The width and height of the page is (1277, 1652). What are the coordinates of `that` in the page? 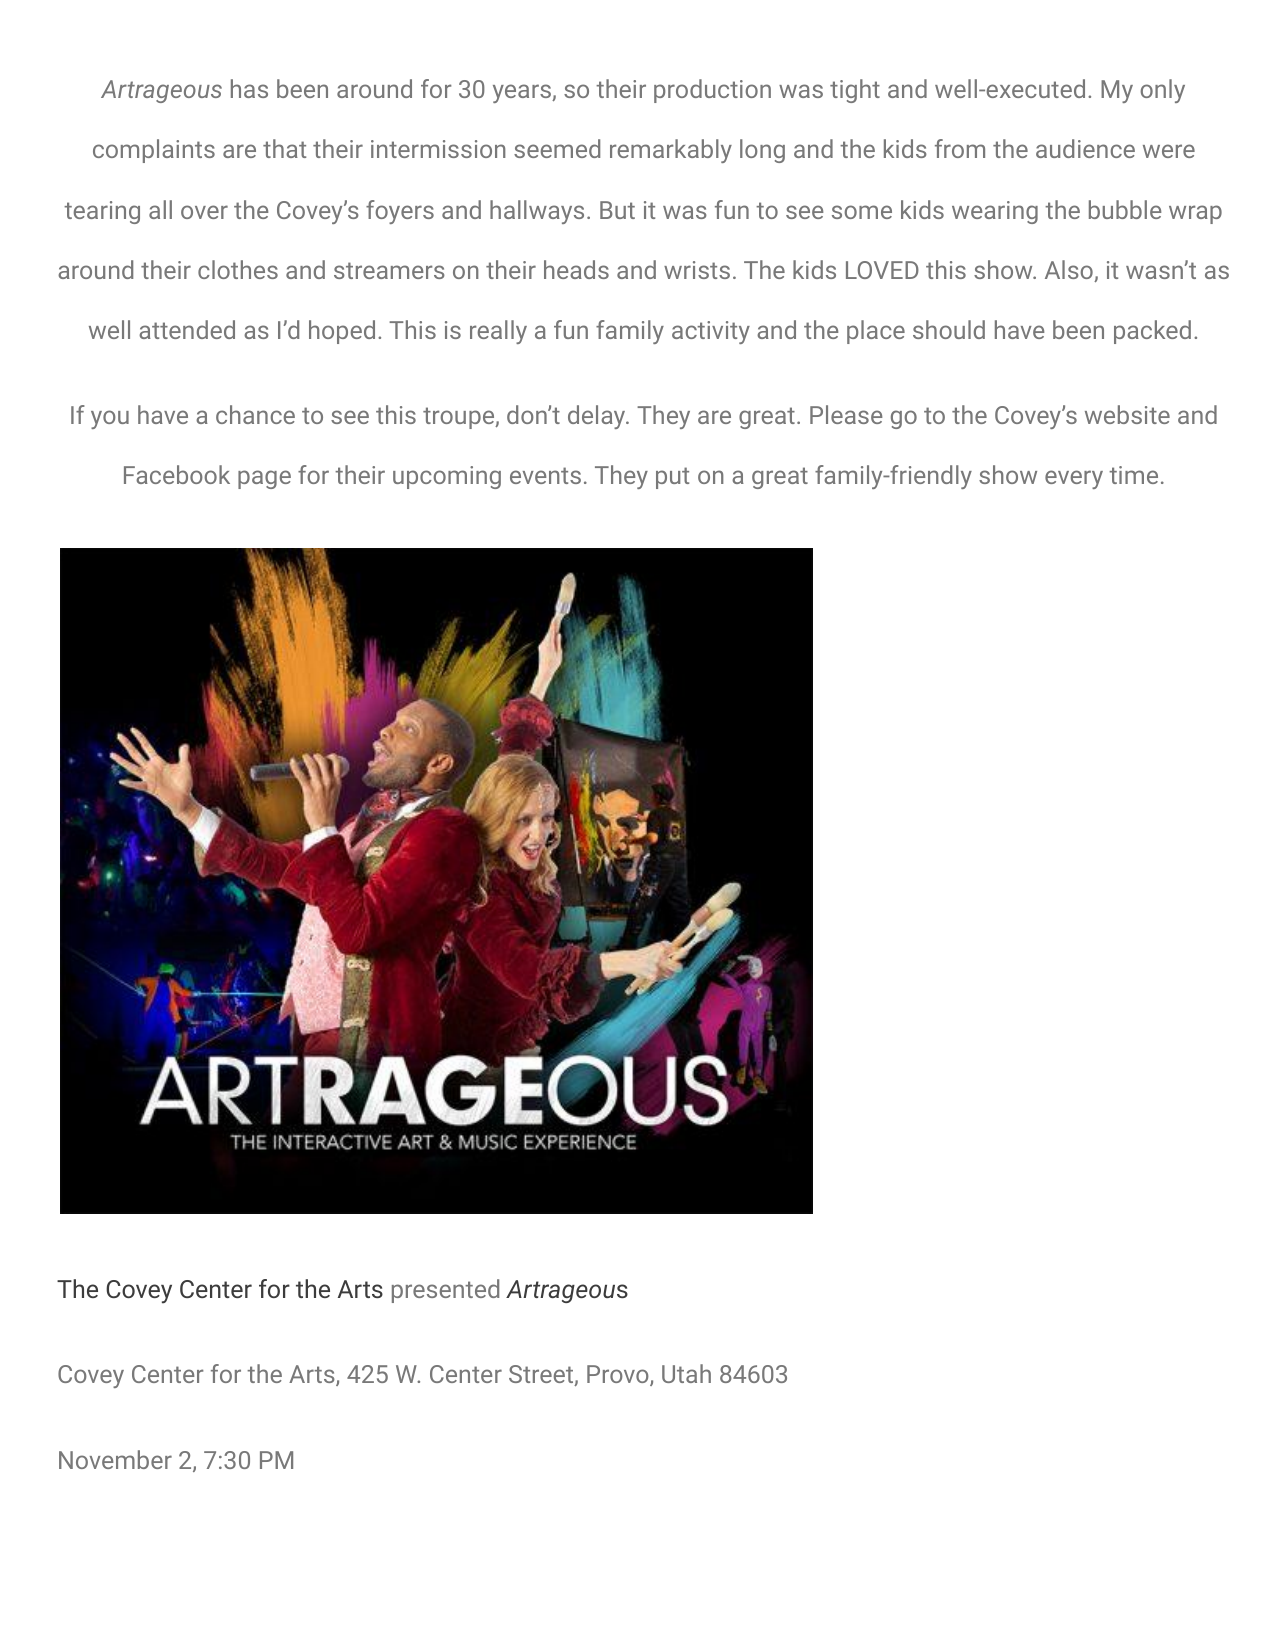 It's located at (284, 148).
